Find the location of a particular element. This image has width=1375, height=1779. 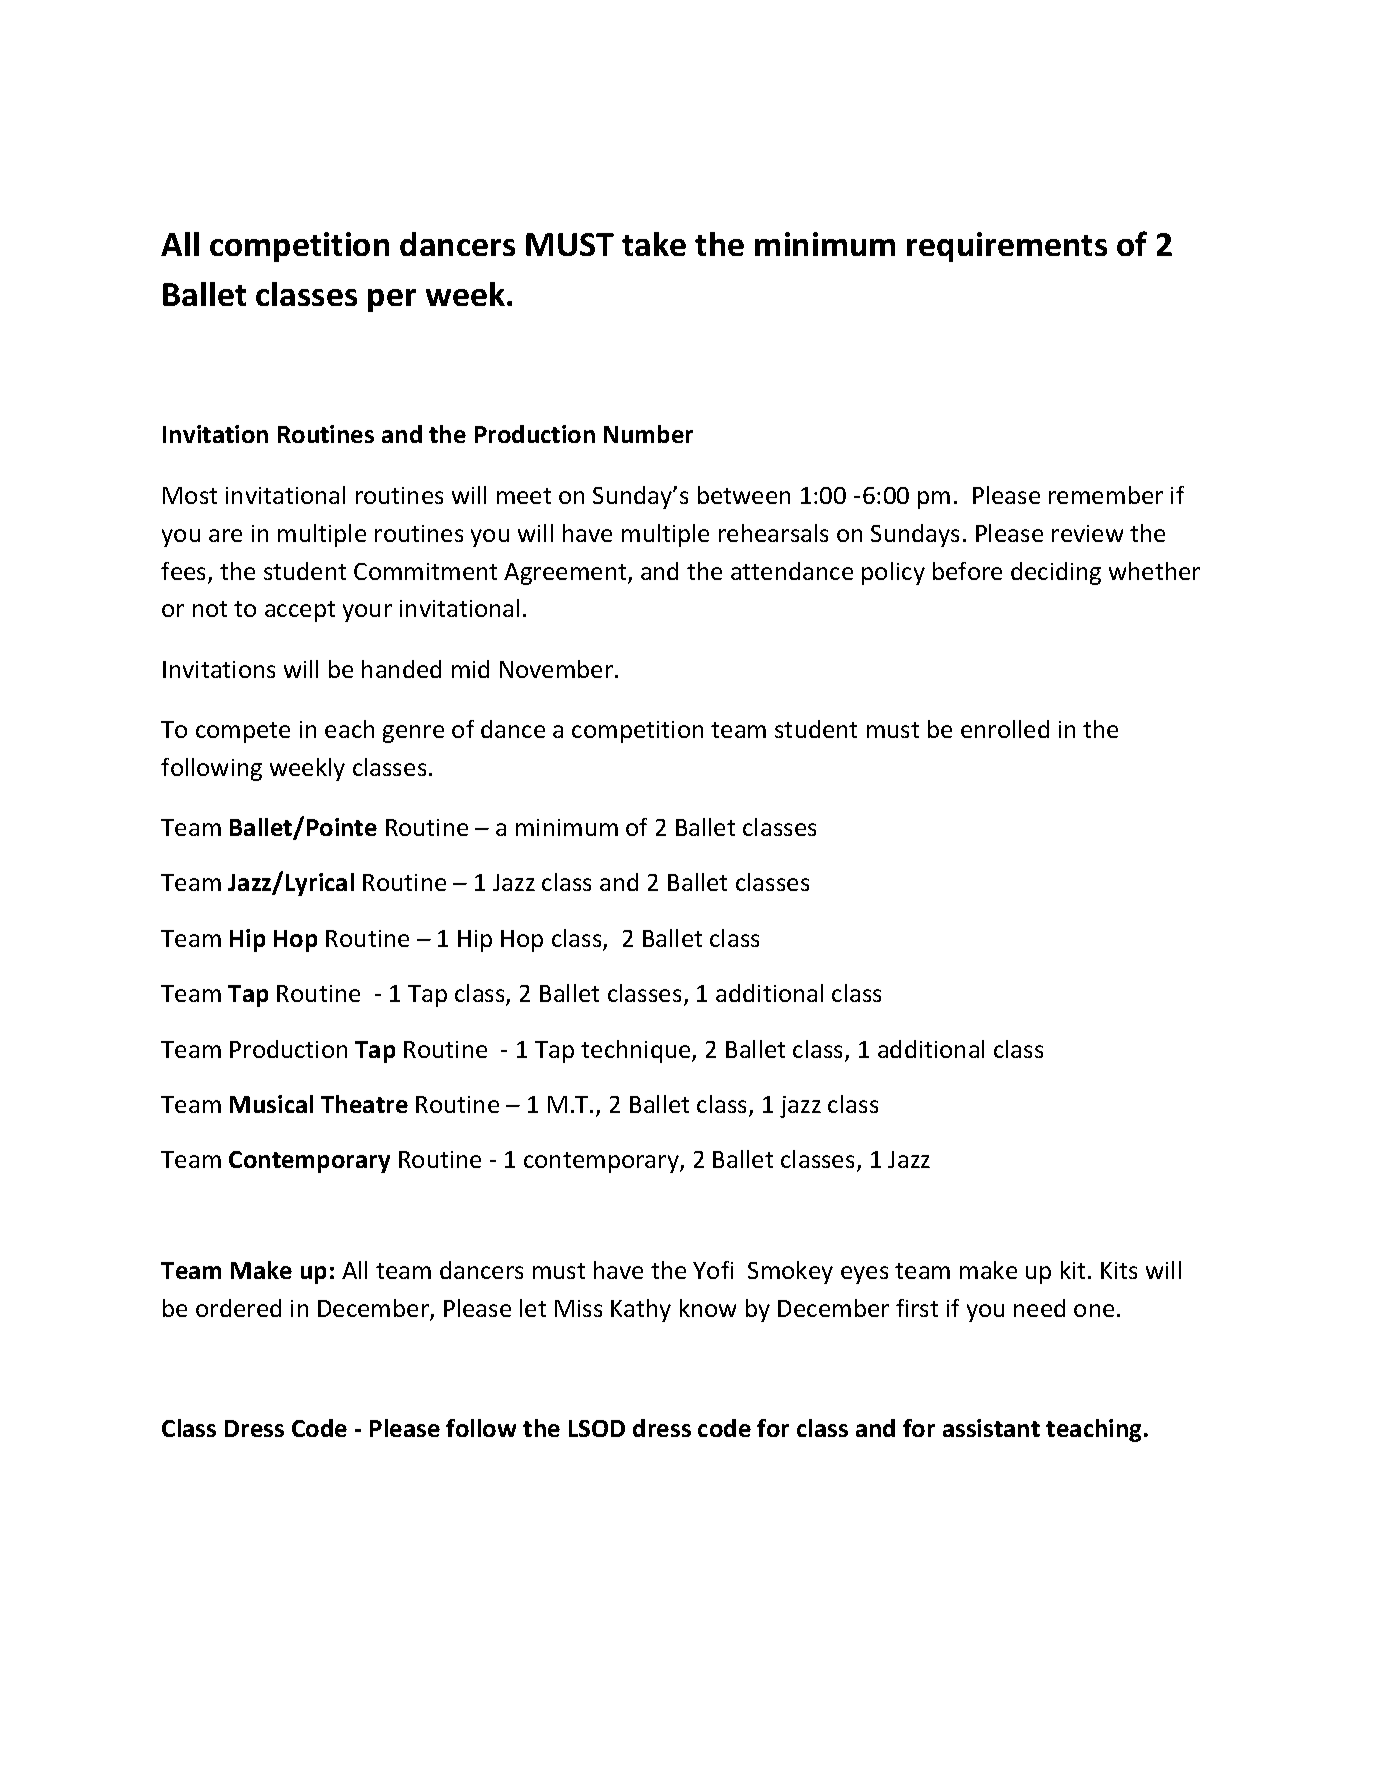

per is located at coordinates (392, 300).
